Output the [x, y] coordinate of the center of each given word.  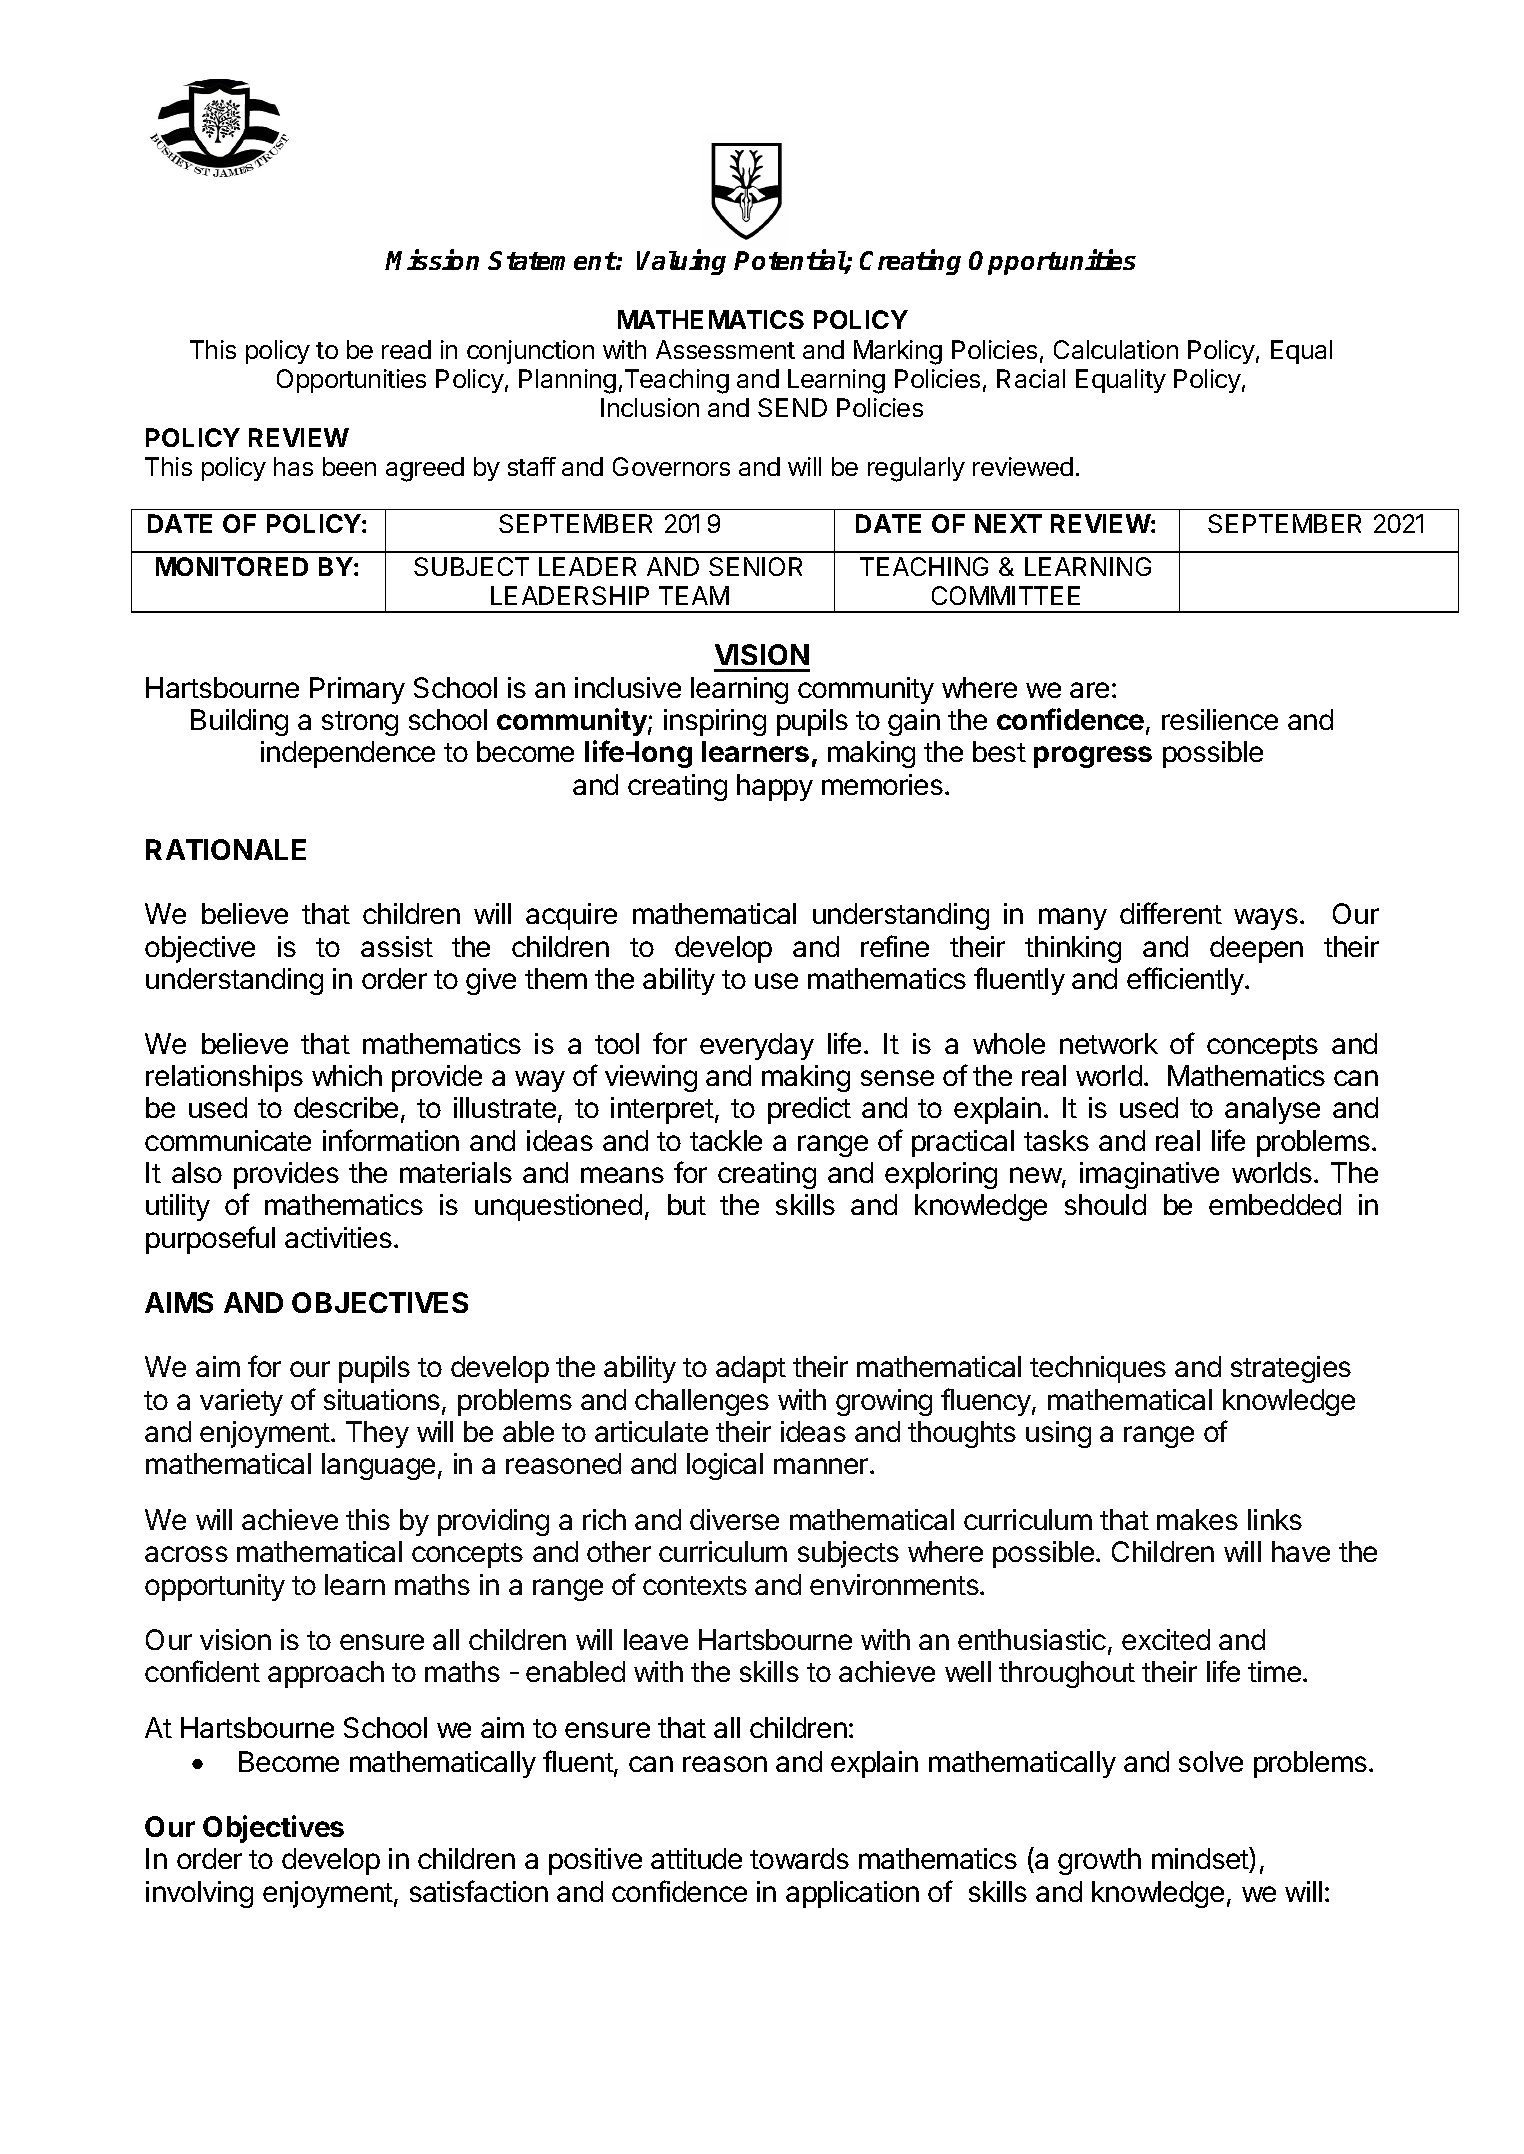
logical [725, 1466]
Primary [357, 690]
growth [1099, 1861]
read [406, 349]
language [378, 1466]
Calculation [1116, 349]
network [1109, 1043]
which [347, 1075]
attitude [696, 1858]
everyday [757, 1046]
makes [1197, 1519]
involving [199, 1894]
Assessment [725, 349]
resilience [1220, 719]
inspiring [715, 722]
